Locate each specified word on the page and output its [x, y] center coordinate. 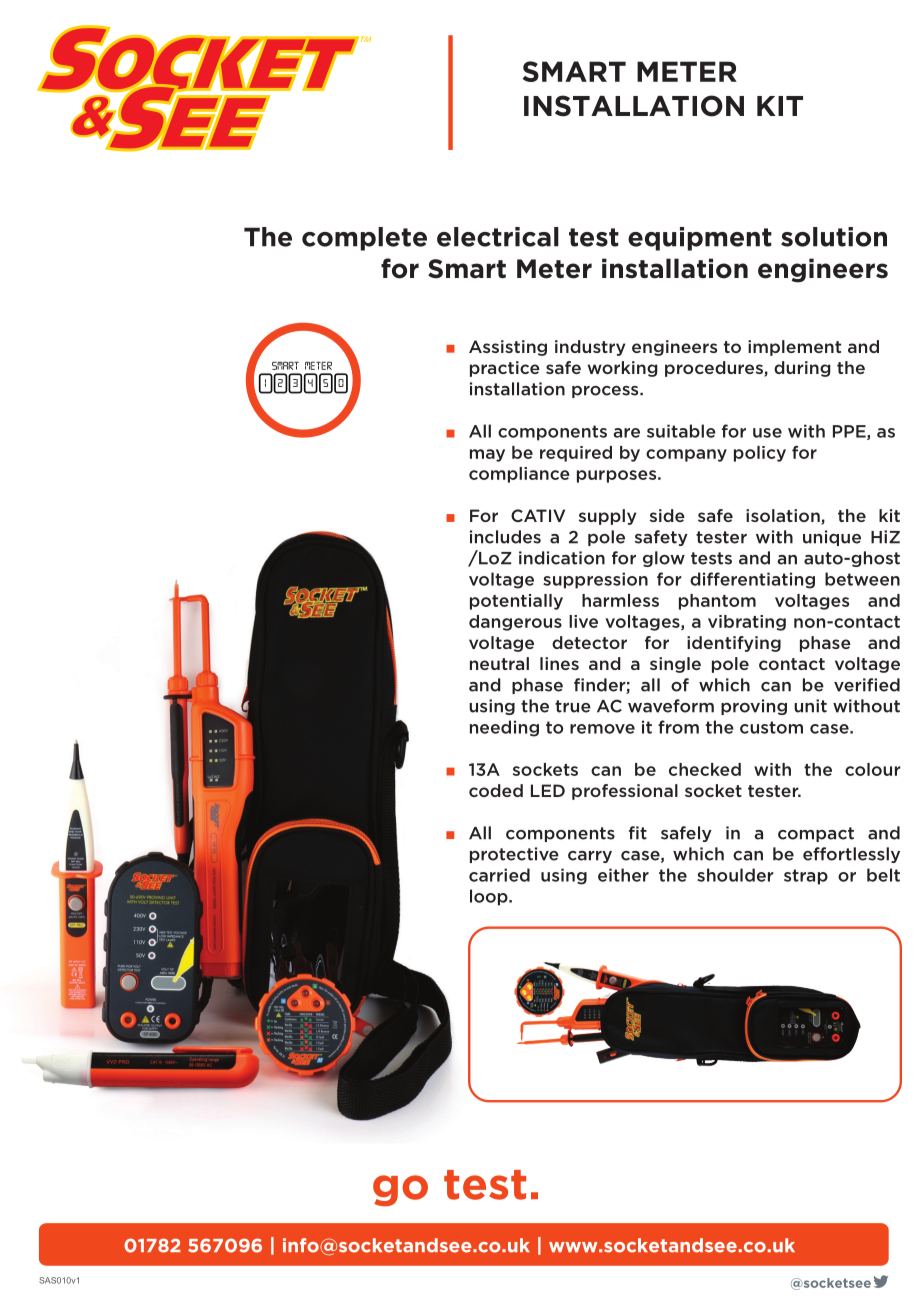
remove [602, 729]
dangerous [515, 623]
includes [505, 537]
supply [607, 517]
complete [364, 239]
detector [589, 642]
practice [505, 369]
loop [490, 897]
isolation [784, 517]
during [802, 369]
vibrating [747, 623]
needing [504, 728]
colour [873, 769]
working [623, 369]
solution [834, 237]
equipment [700, 239]
